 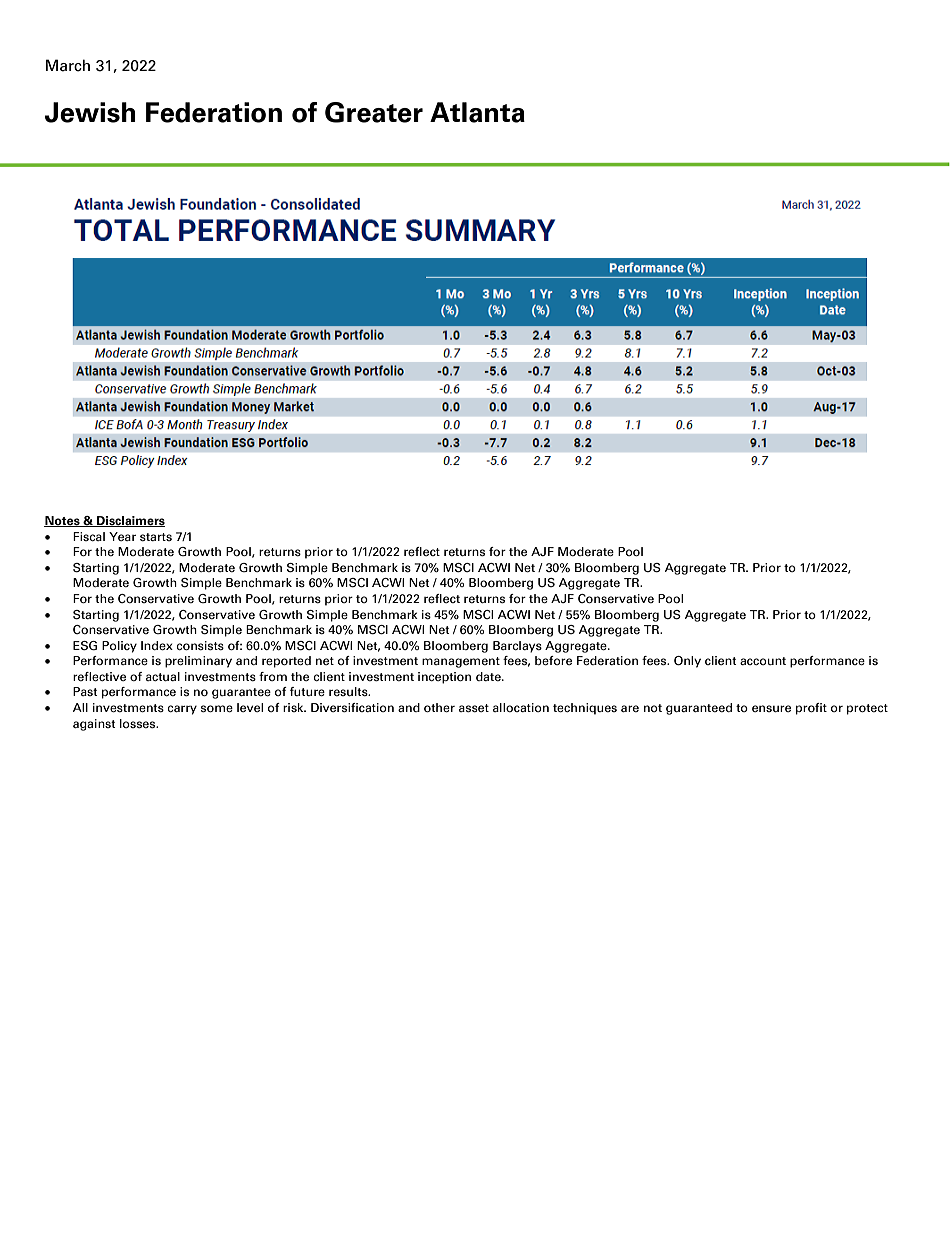 What do you see at coordinates (63, 521) in the image?
I see `Notes` at bounding box center [63, 521].
